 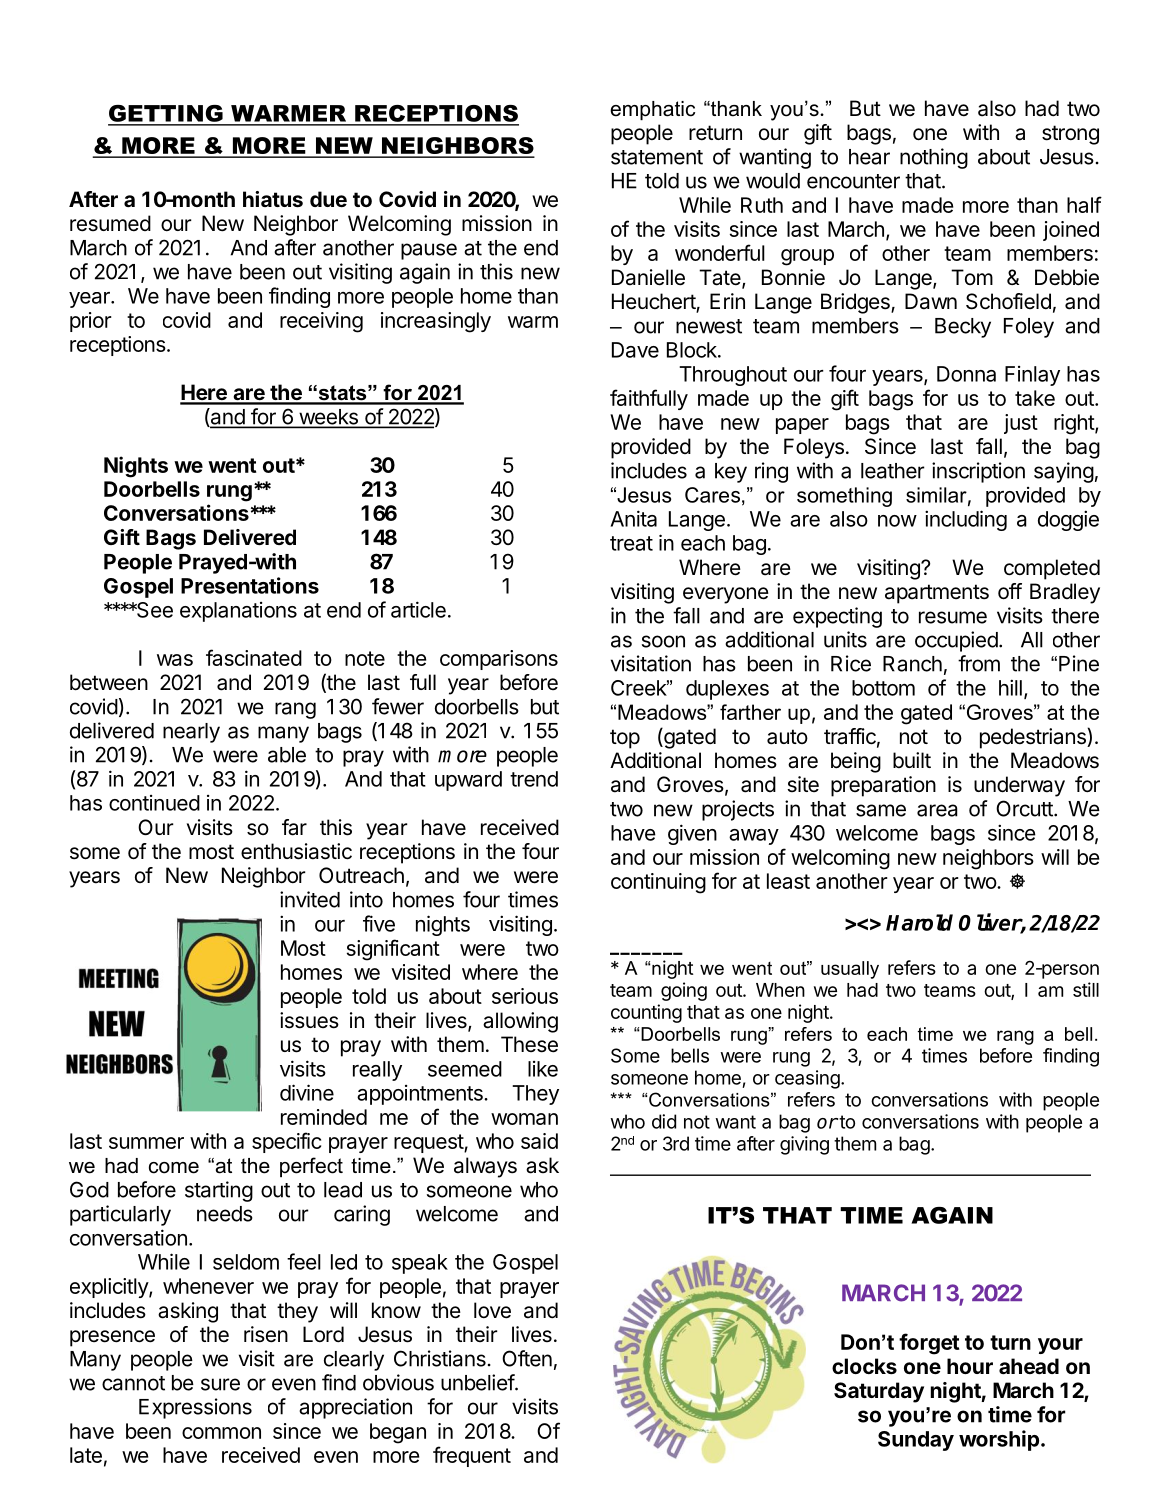 What do you see at coordinates (934, 158) in the image?
I see `nothing` at bounding box center [934, 158].
